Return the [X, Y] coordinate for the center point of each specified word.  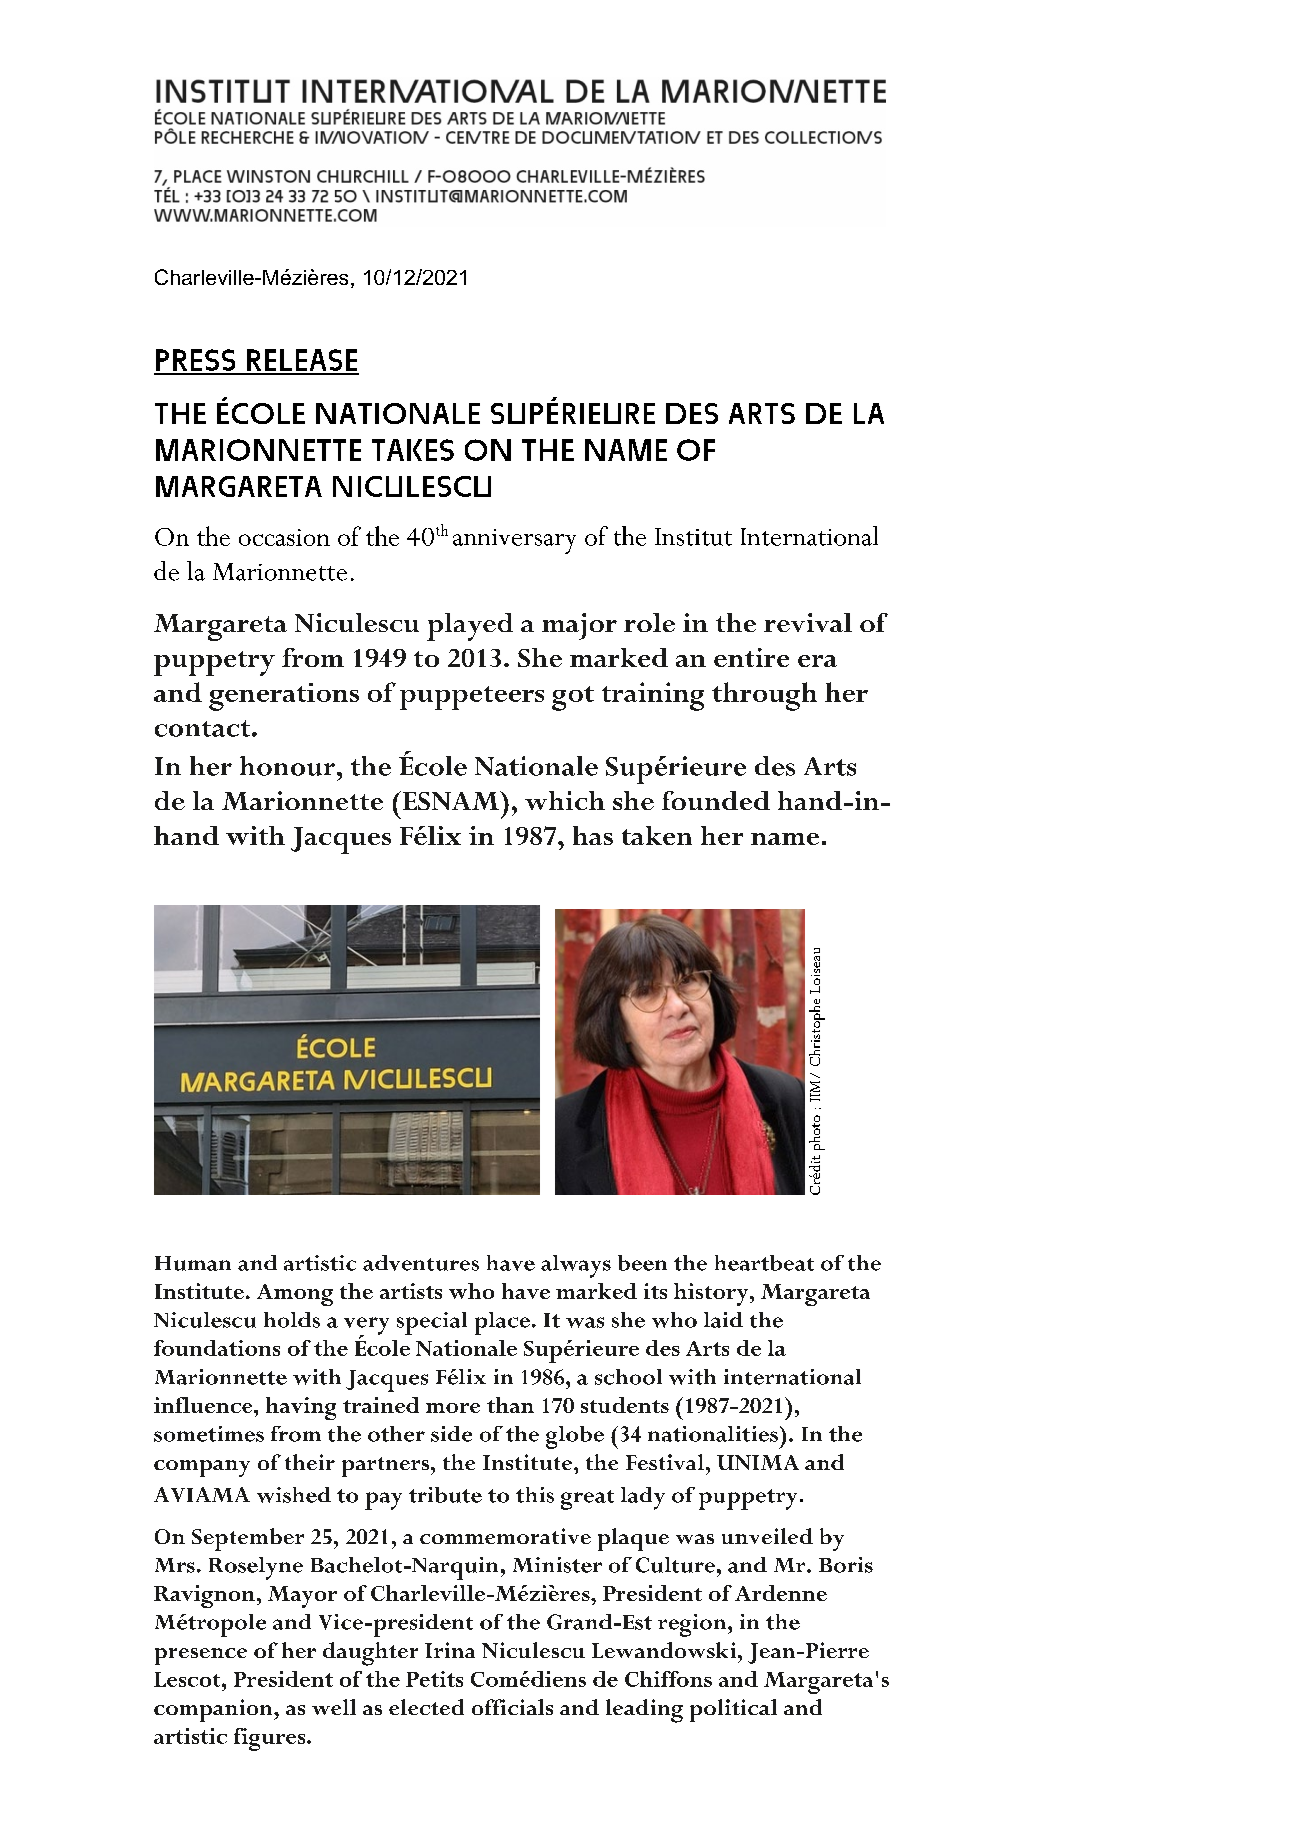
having [301, 1408]
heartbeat [764, 1263]
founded [716, 800]
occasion [284, 537]
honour [287, 766]
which [565, 800]
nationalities [713, 1434]
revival [808, 622]
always [576, 1266]
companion [214, 1710]
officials [512, 1707]
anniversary [514, 541]
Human [193, 1263]
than [510, 1405]
